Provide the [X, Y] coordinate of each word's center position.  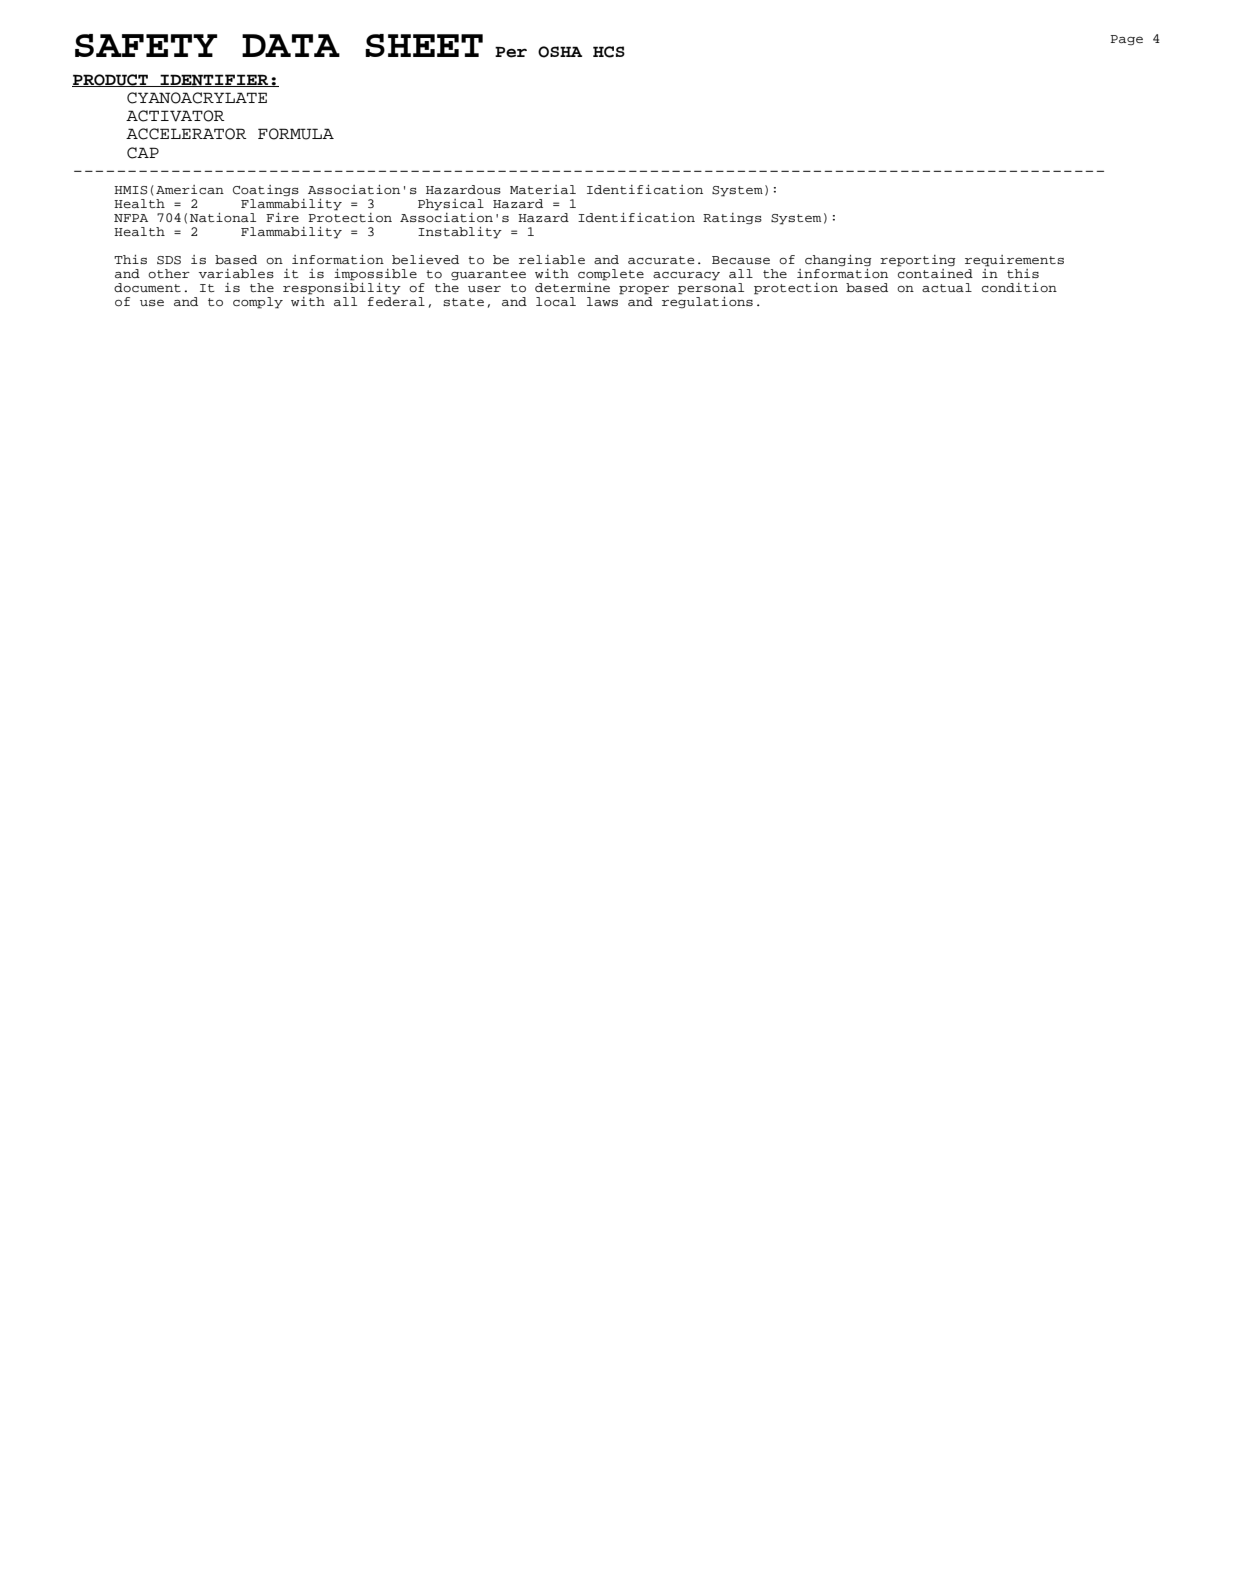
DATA [291, 45]
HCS [609, 52]
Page [1126, 40]
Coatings [266, 190]
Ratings [732, 219]
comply [258, 303]
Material [543, 189]
